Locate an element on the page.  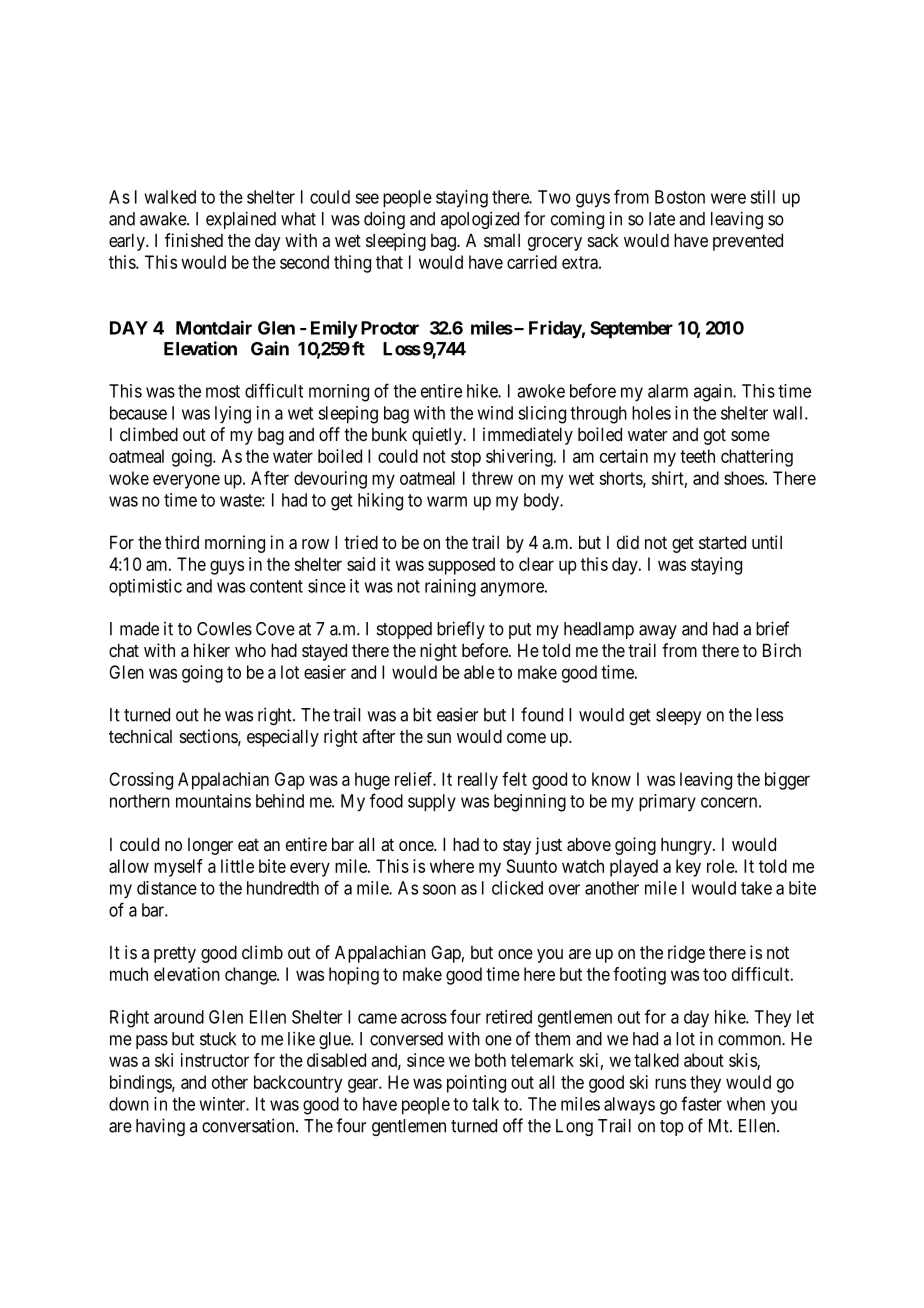
prevented is located at coordinates (748, 242).
